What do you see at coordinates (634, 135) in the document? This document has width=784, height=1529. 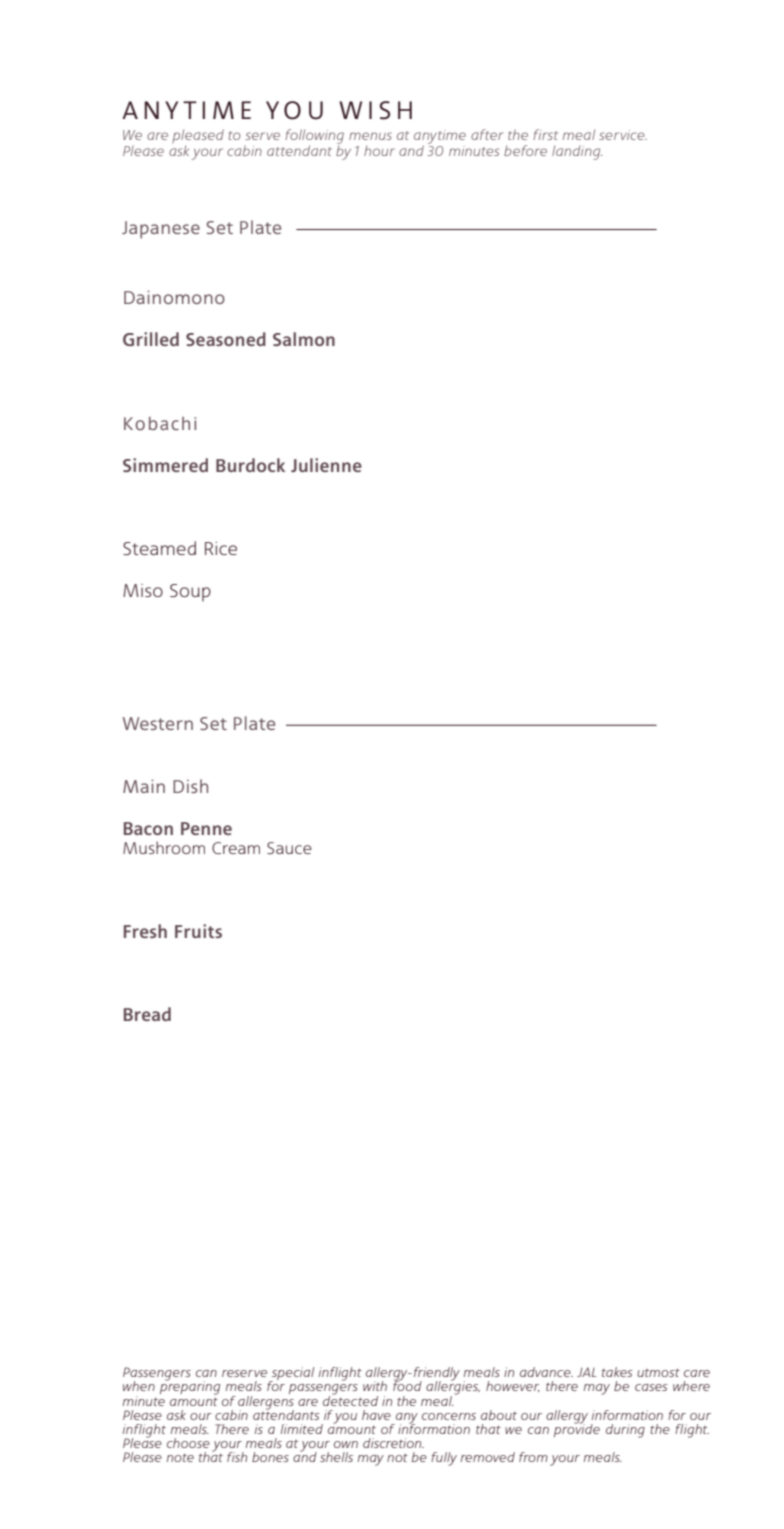 I see `vice` at bounding box center [634, 135].
